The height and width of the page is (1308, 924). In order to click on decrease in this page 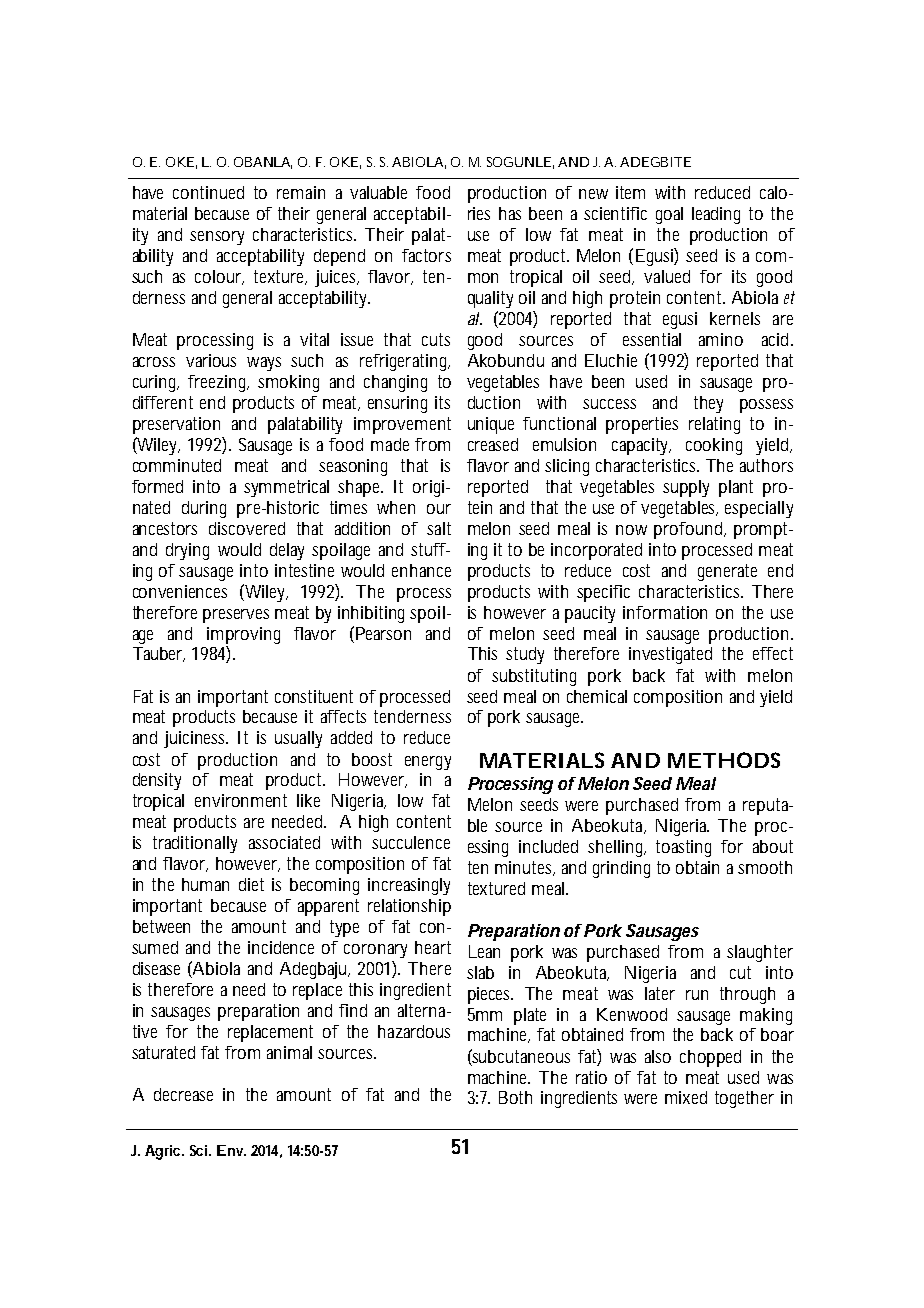, I will do `click(183, 1094)`.
